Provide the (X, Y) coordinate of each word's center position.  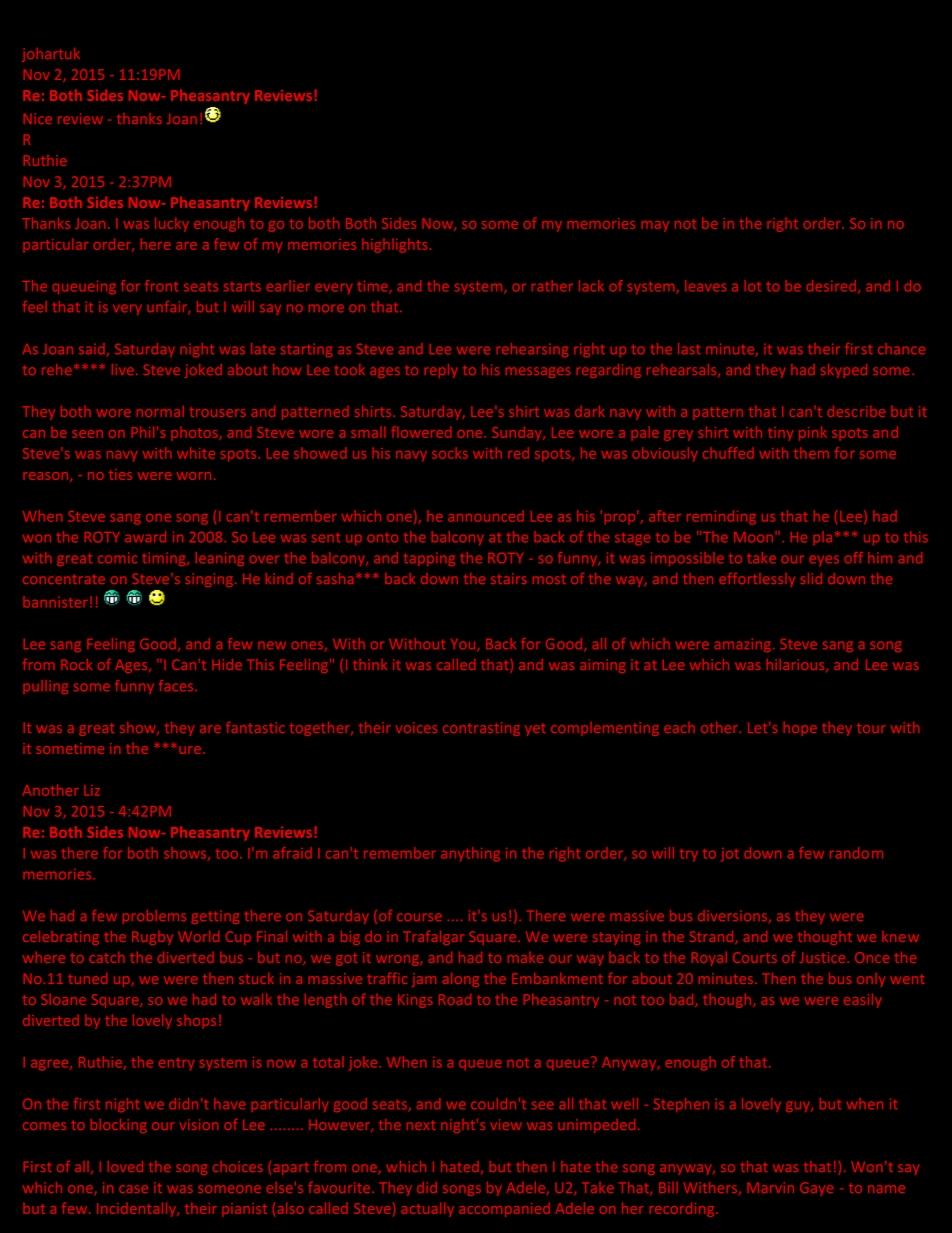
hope (800, 729)
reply (441, 371)
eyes (824, 560)
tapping (429, 559)
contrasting (481, 729)
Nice (38, 118)
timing (165, 559)
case (133, 1189)
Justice (824, 957)
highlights (394, 245)
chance (901, 349)
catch (107, 957)
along (461, 980)
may (655, 226)
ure (191, 750)
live (123, 369)
